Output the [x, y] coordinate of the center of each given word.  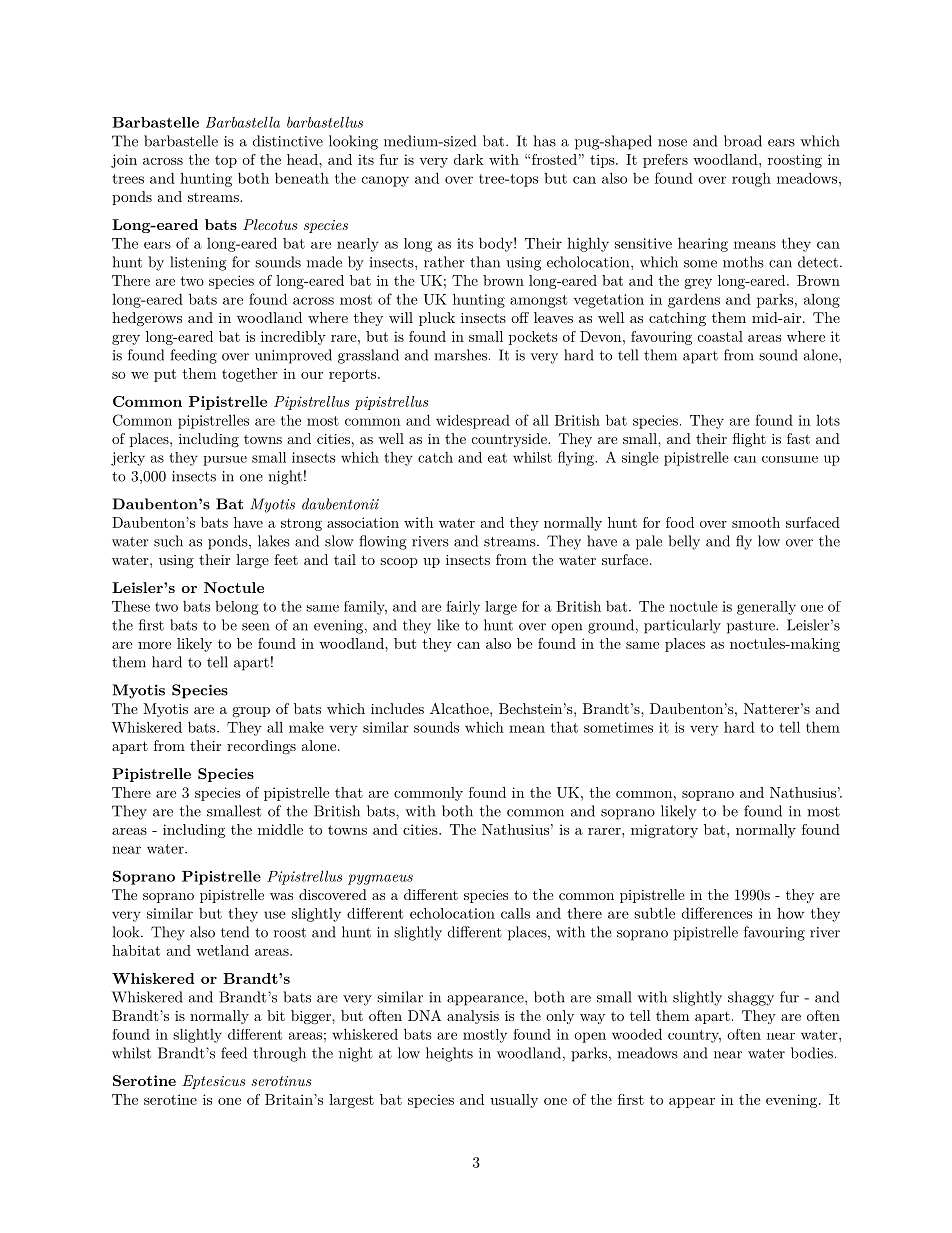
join [124, 161]
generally [766, 608]
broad [743, 141]
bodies [812, 1053]
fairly [463, 608]
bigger [312, 1017]
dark [469, 159]
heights [449, 1054]
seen [255, 627]
